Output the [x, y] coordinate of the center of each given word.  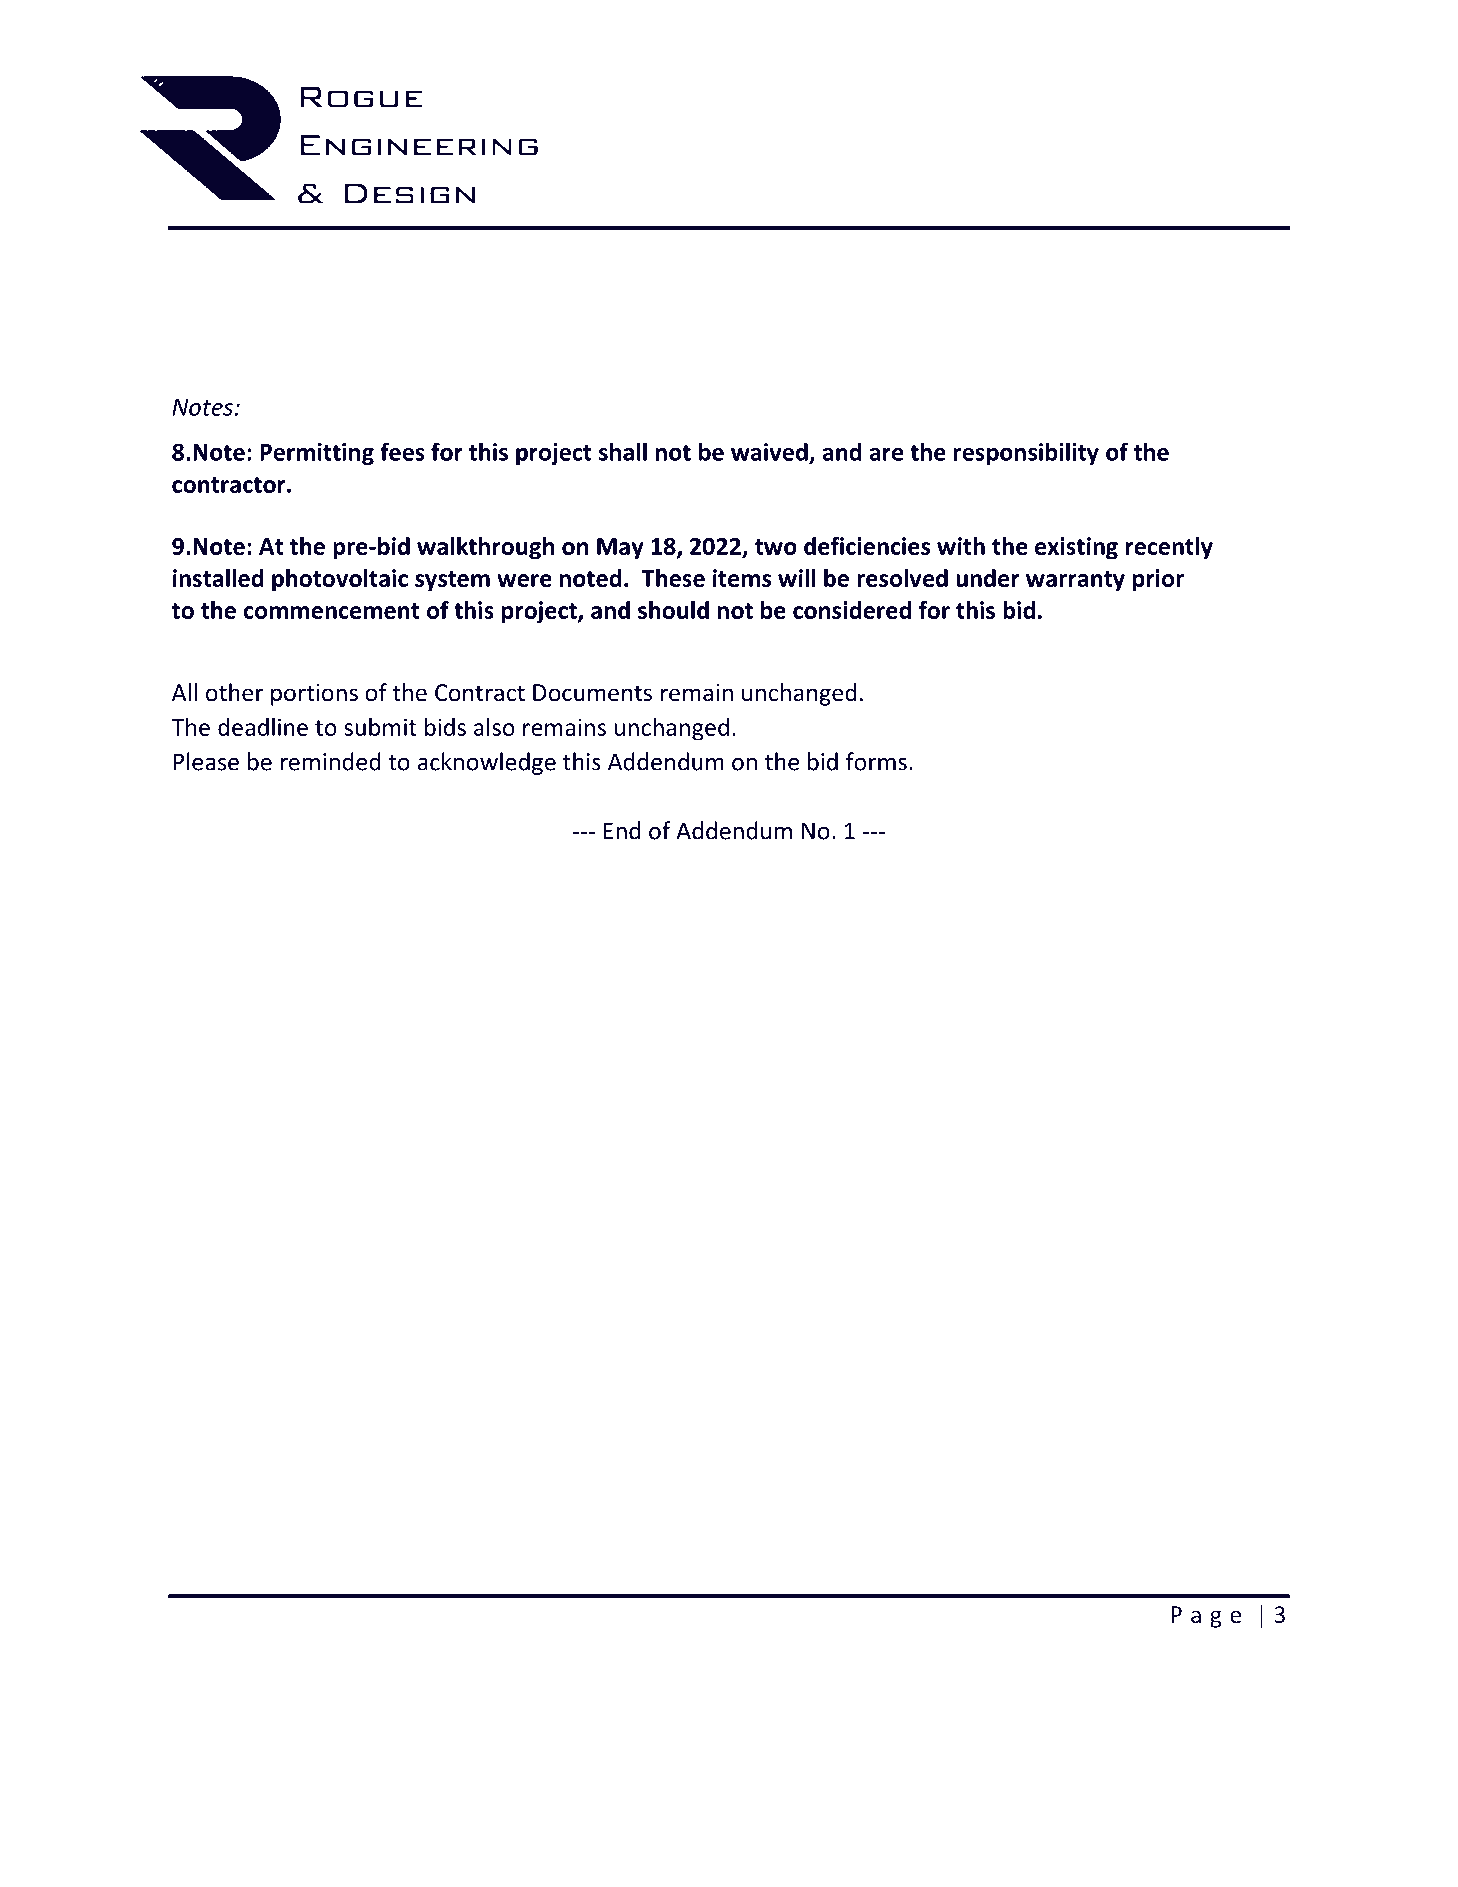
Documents [592, 693]
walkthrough [485, 548]
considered [852, 610]
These [673, 578]
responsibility [1026, 453]
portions [314, 695]
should [673, 610]
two [776, 547]
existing [1076, 548]
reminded [331, 761]
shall [623, 451]
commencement [331, 611]
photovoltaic [340, 580]
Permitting [317, 454]
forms [876, 761]
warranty [1075, 581]
